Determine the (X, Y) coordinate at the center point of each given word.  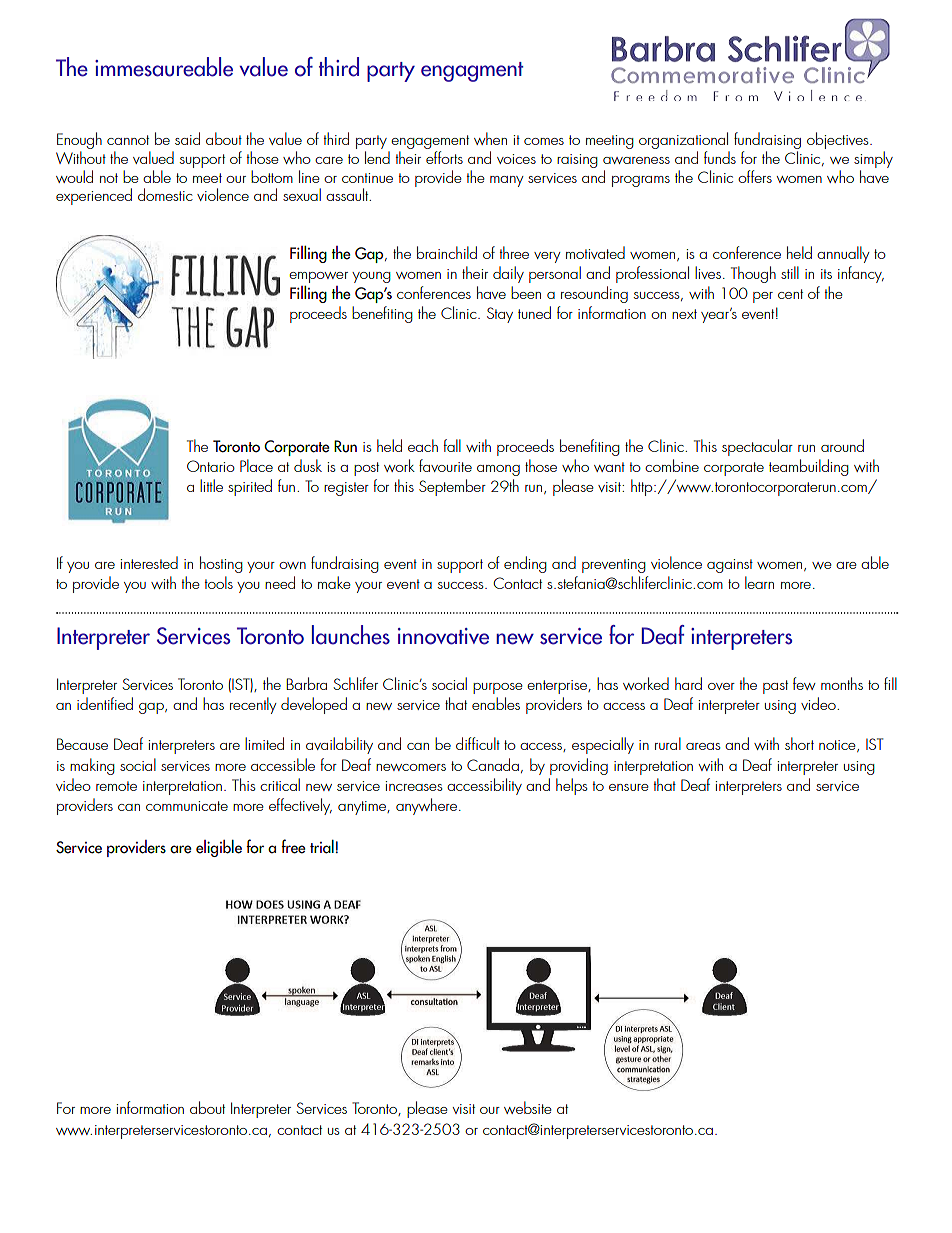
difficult (478, 743)
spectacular (757, 447)
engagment (472, 72)
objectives (839, 140)
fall (452, 445)
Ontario (211, 466)
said (187, 138)
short (799, 743)
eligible (219, 848)
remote (116, 786)
